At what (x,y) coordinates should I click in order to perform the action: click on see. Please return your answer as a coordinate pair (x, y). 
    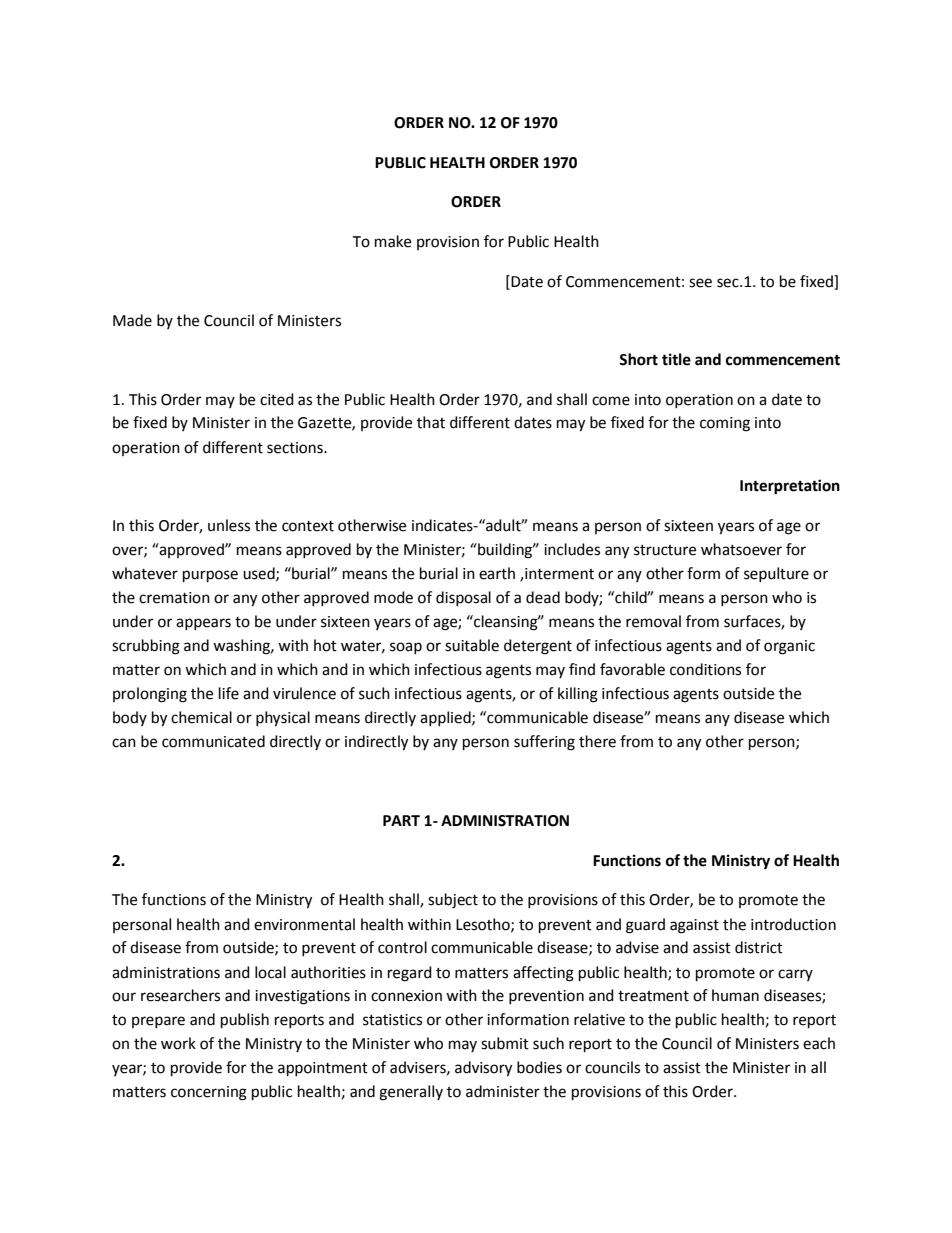
    Looking at the image, I should click on (700, 283).
